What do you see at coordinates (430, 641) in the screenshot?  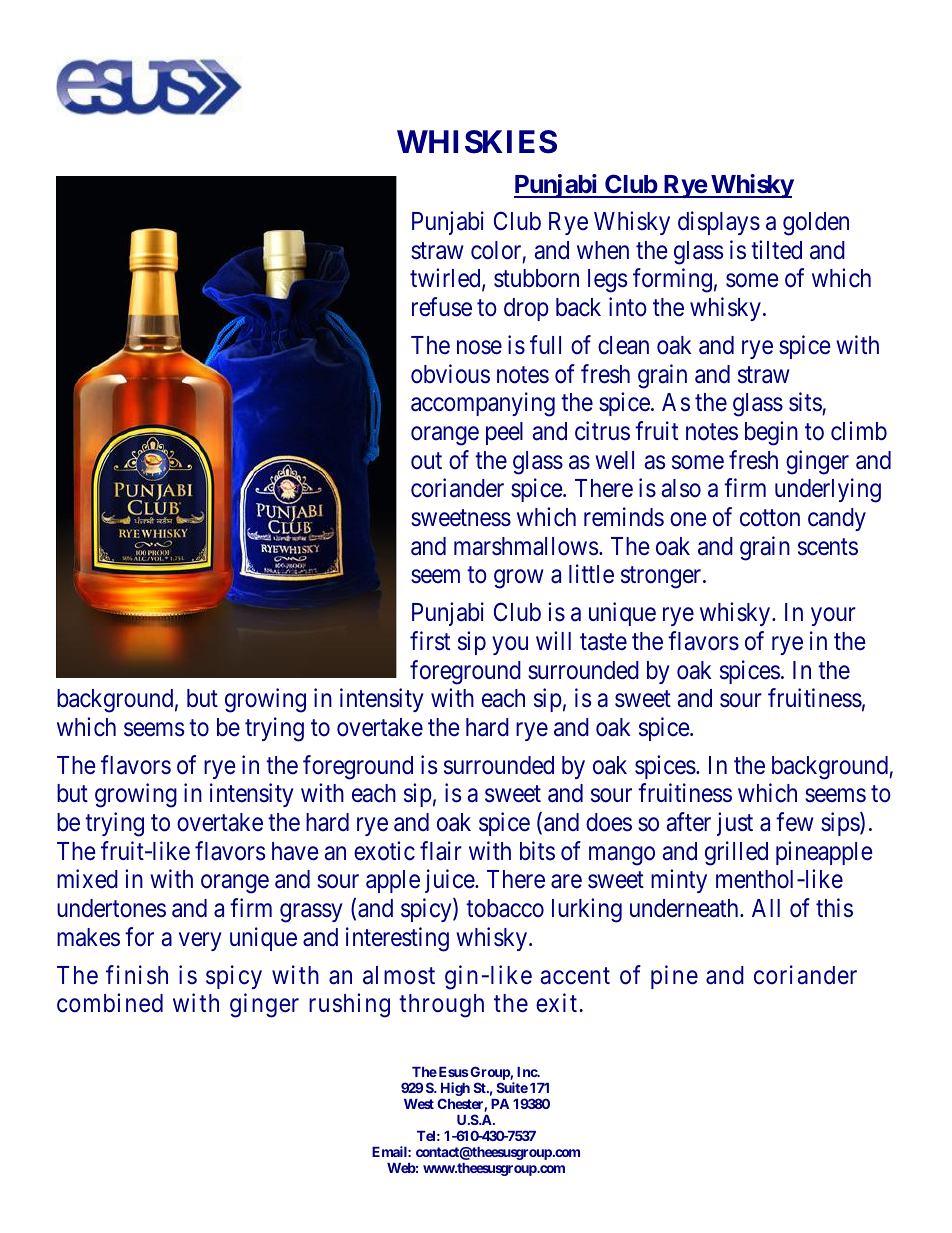 I see `first` at bounding box center [430, 641].
